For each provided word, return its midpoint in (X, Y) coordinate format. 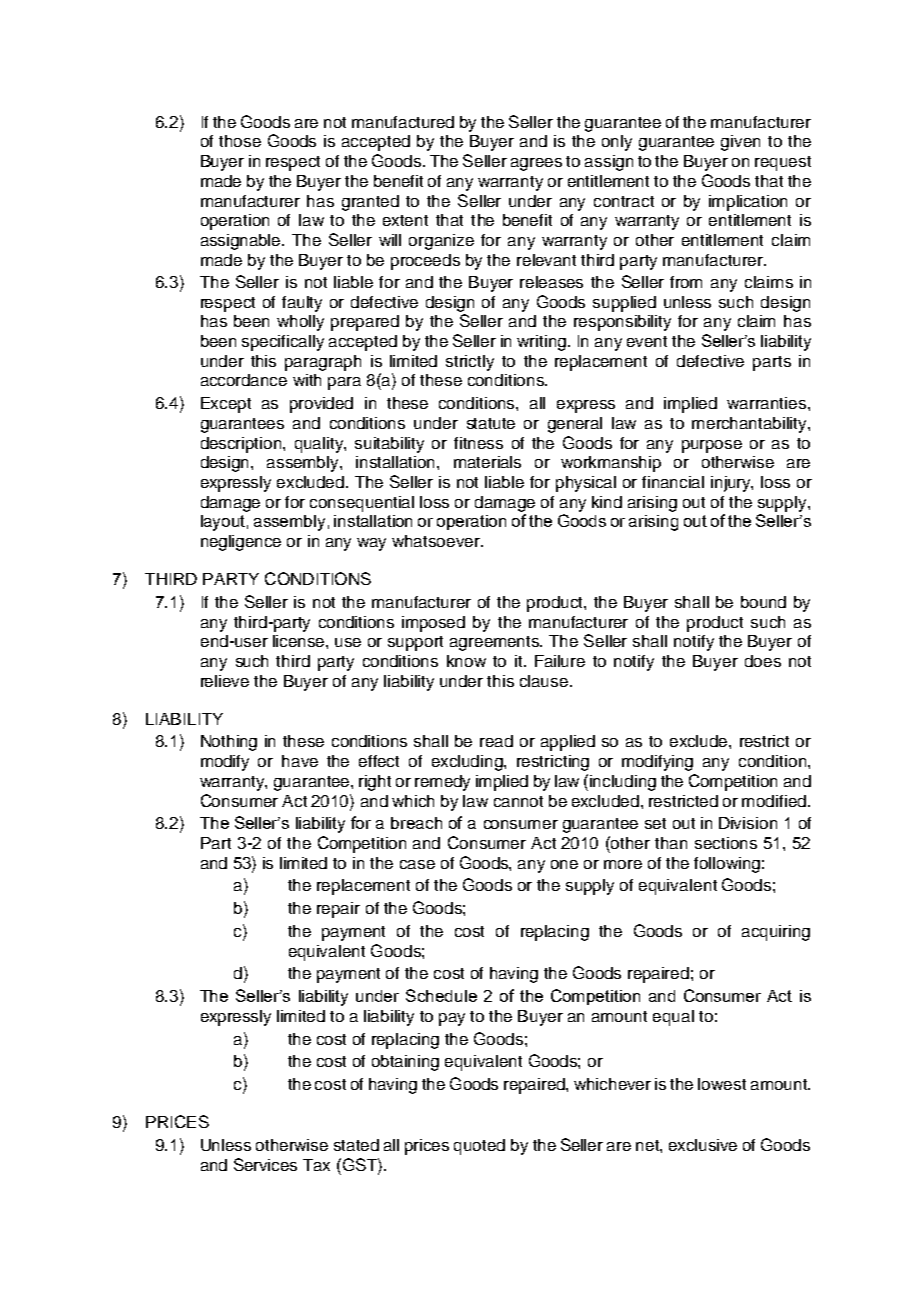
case (417, 864)
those (240, 141)
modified (774, 801)
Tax (316, 1165)
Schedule (441, 995)
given (740, 143)
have (300, 761)
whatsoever (437, 541)
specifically (283, 343)
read (496, 741)
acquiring (776, 933)
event (647, 341)
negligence (241, 543)
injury (732, 484)
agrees (536, 164)
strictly (470, 363)
